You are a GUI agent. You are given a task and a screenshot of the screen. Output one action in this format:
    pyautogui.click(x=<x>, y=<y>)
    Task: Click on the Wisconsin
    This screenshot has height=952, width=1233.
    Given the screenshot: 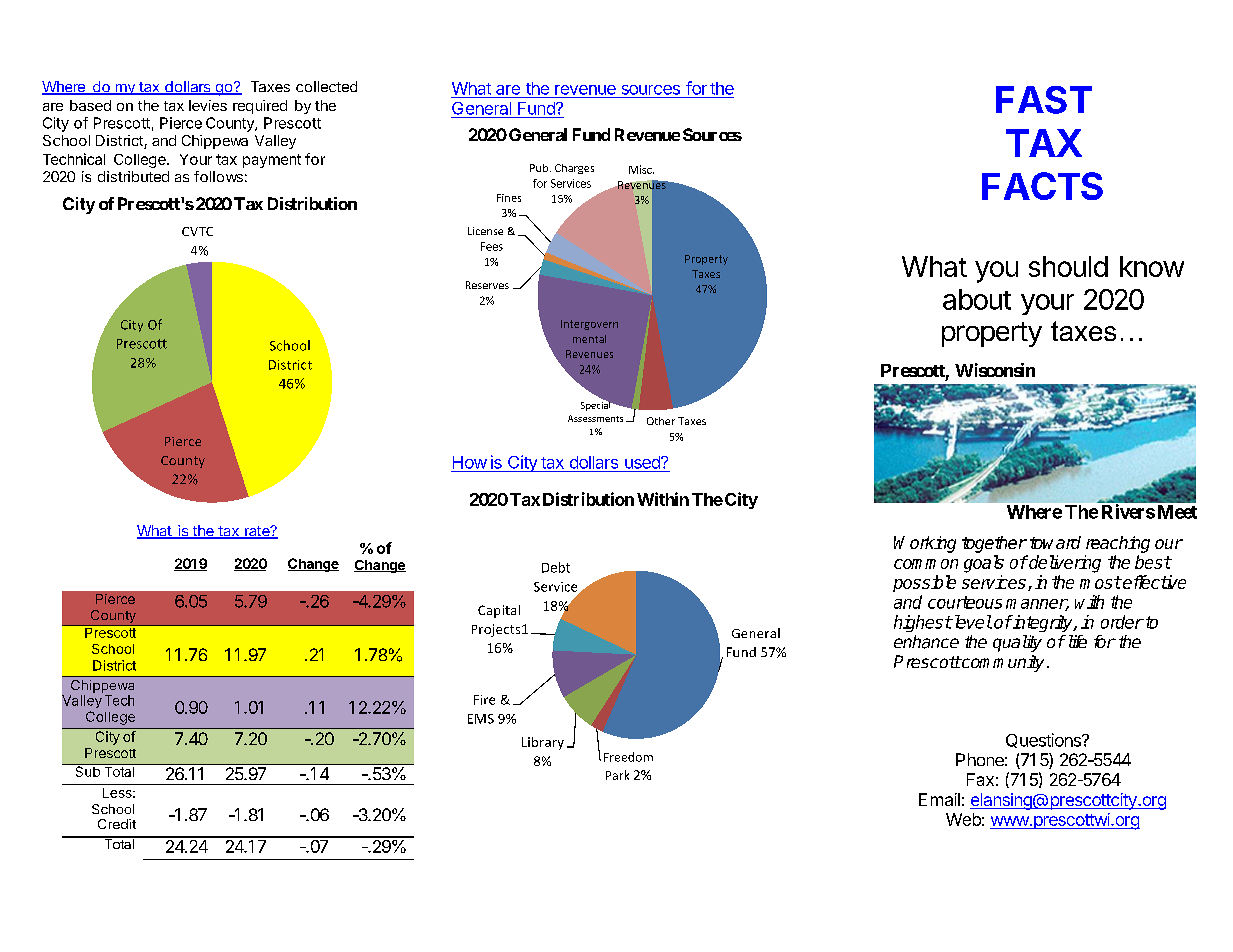 What is the action you would take?
    pyautogui.click(x=995, y=370)
